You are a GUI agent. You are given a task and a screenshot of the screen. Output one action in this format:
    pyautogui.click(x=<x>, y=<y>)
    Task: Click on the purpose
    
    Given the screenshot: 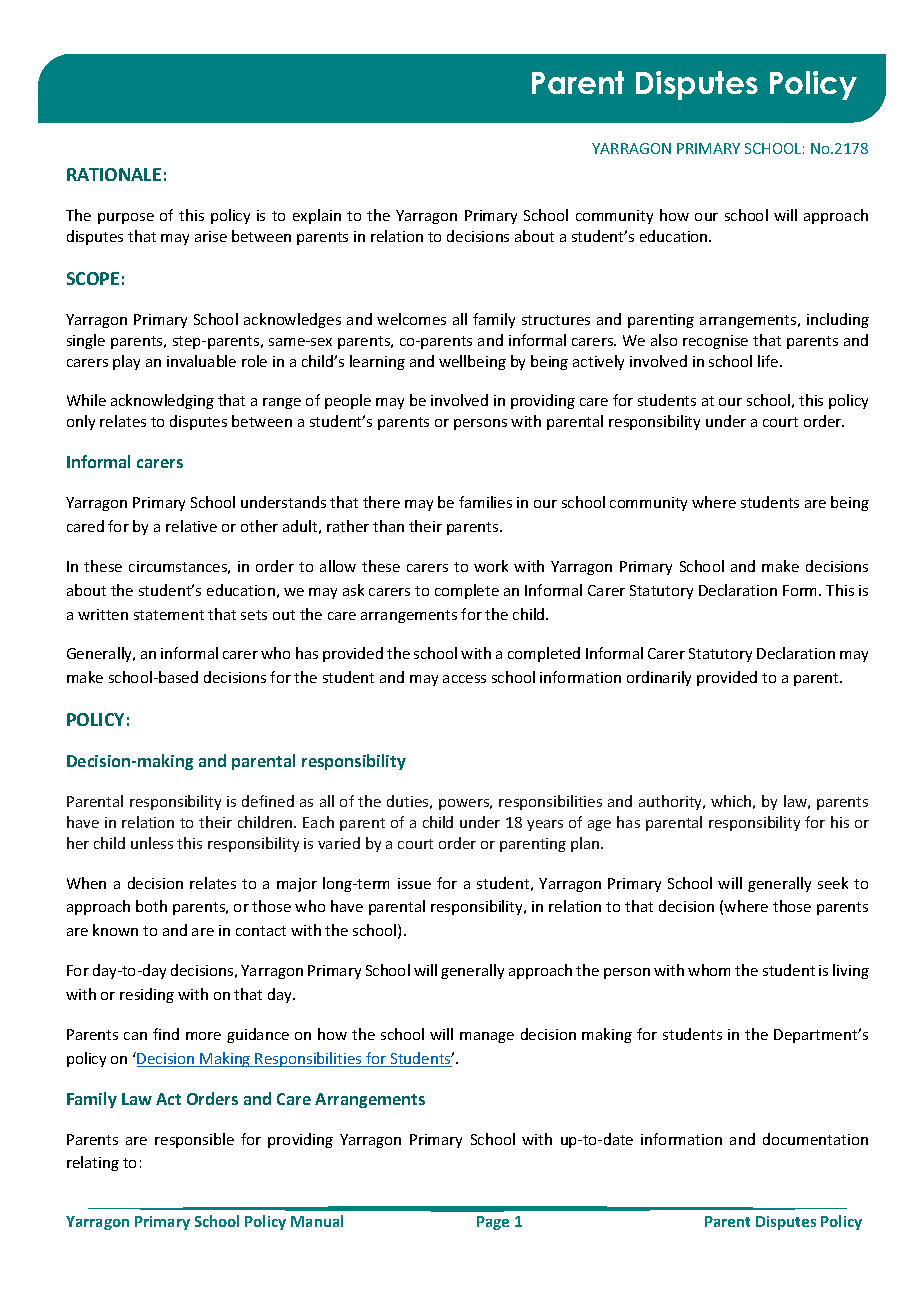 What is the action you would take?
    pyautogui.click(x=126, y=218)
